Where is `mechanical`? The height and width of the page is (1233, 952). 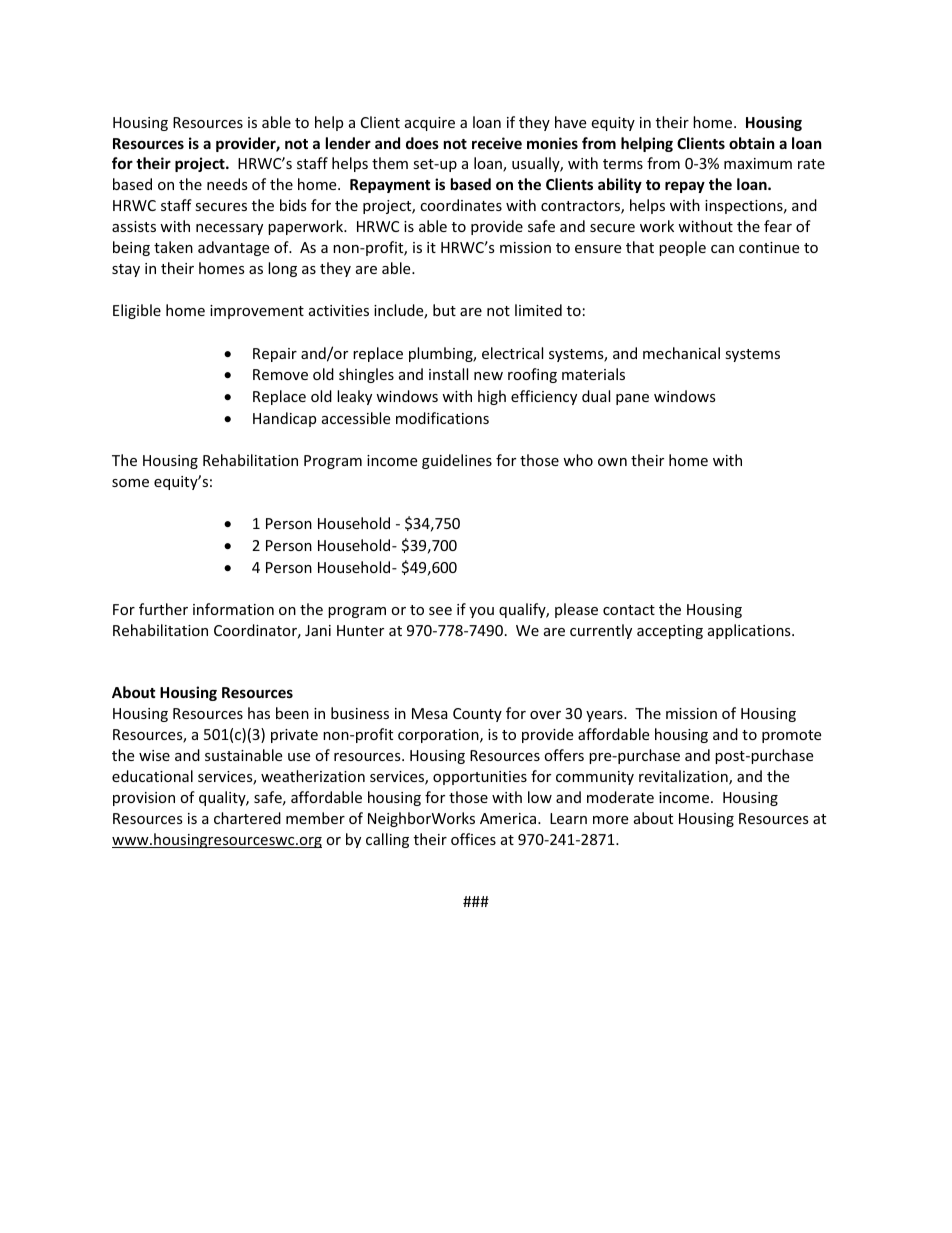 mechanical is located at coordinates (681, 353).
